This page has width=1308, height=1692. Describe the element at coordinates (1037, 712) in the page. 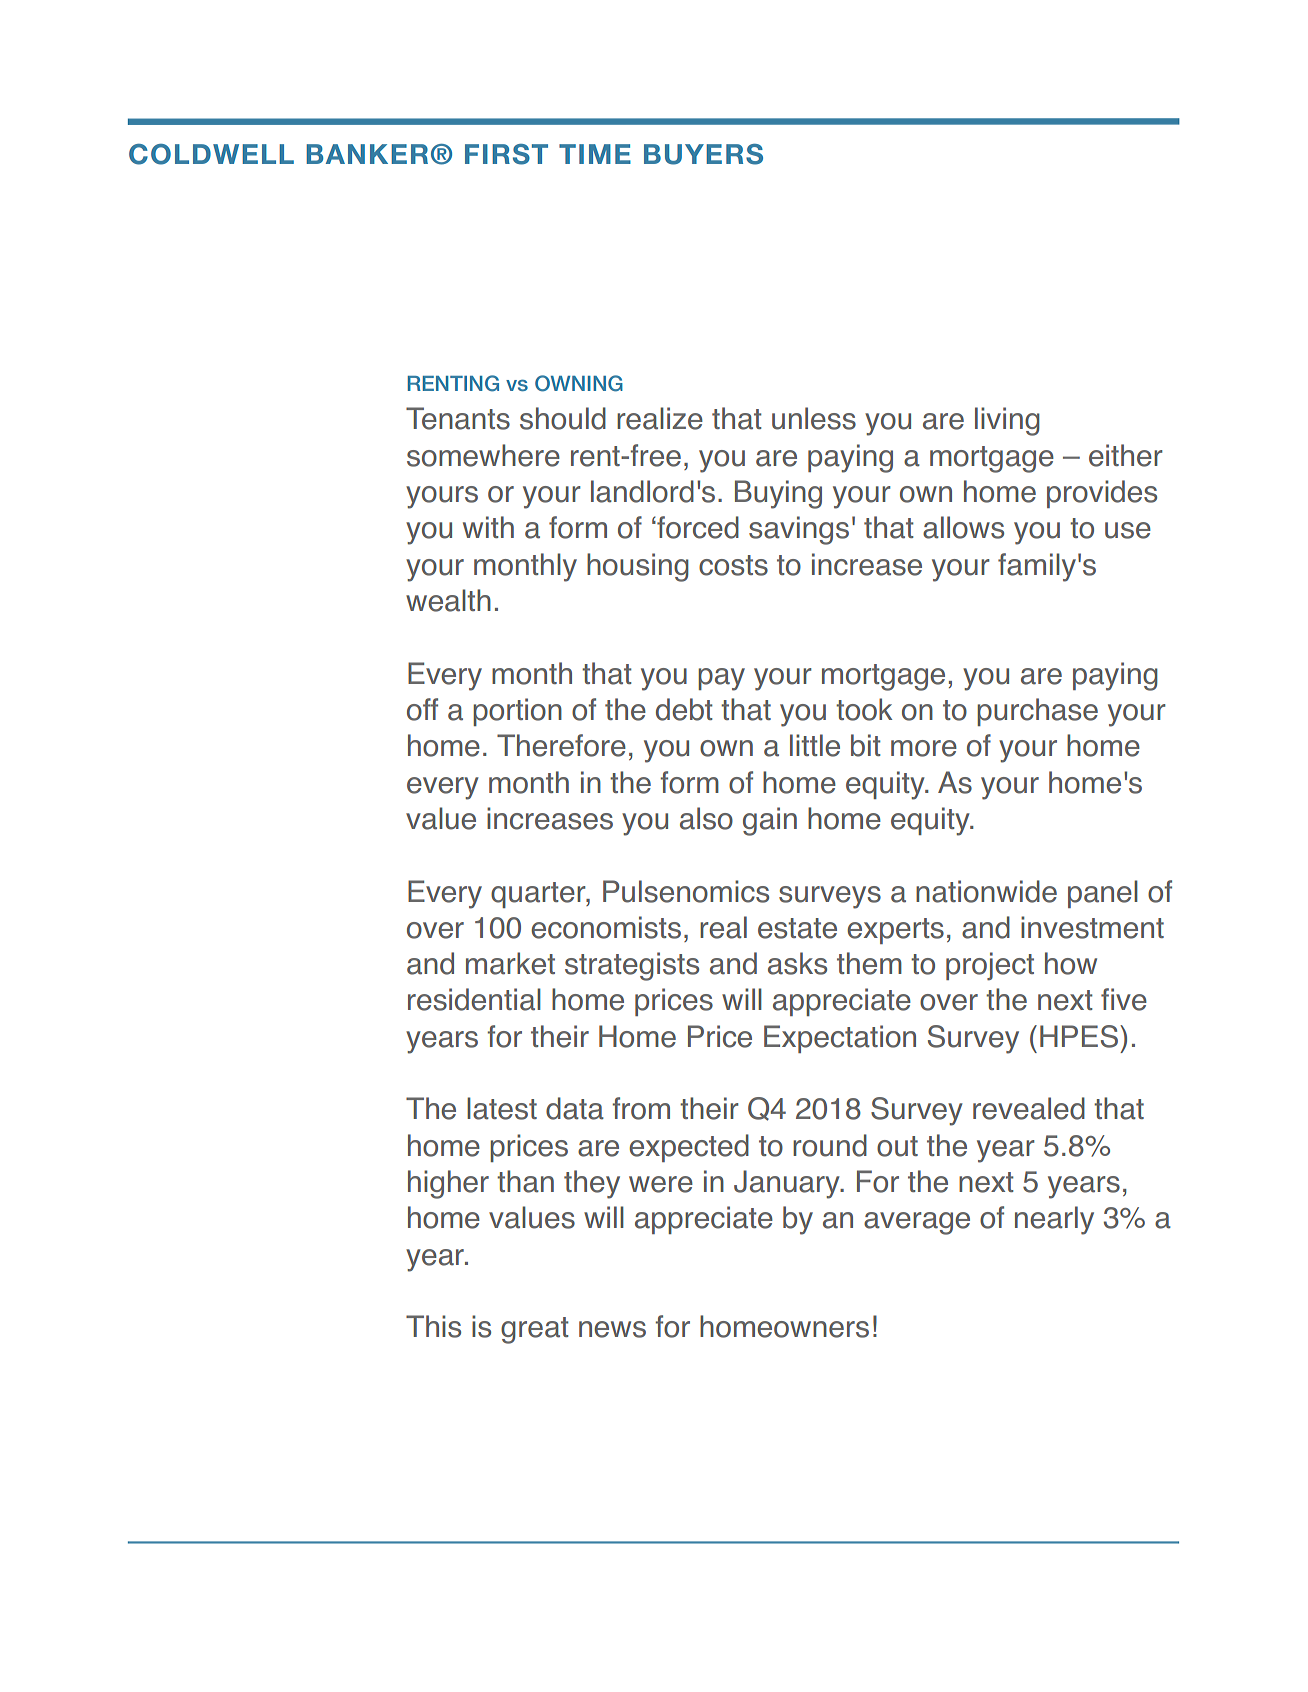

I see `purchase` at that location.
